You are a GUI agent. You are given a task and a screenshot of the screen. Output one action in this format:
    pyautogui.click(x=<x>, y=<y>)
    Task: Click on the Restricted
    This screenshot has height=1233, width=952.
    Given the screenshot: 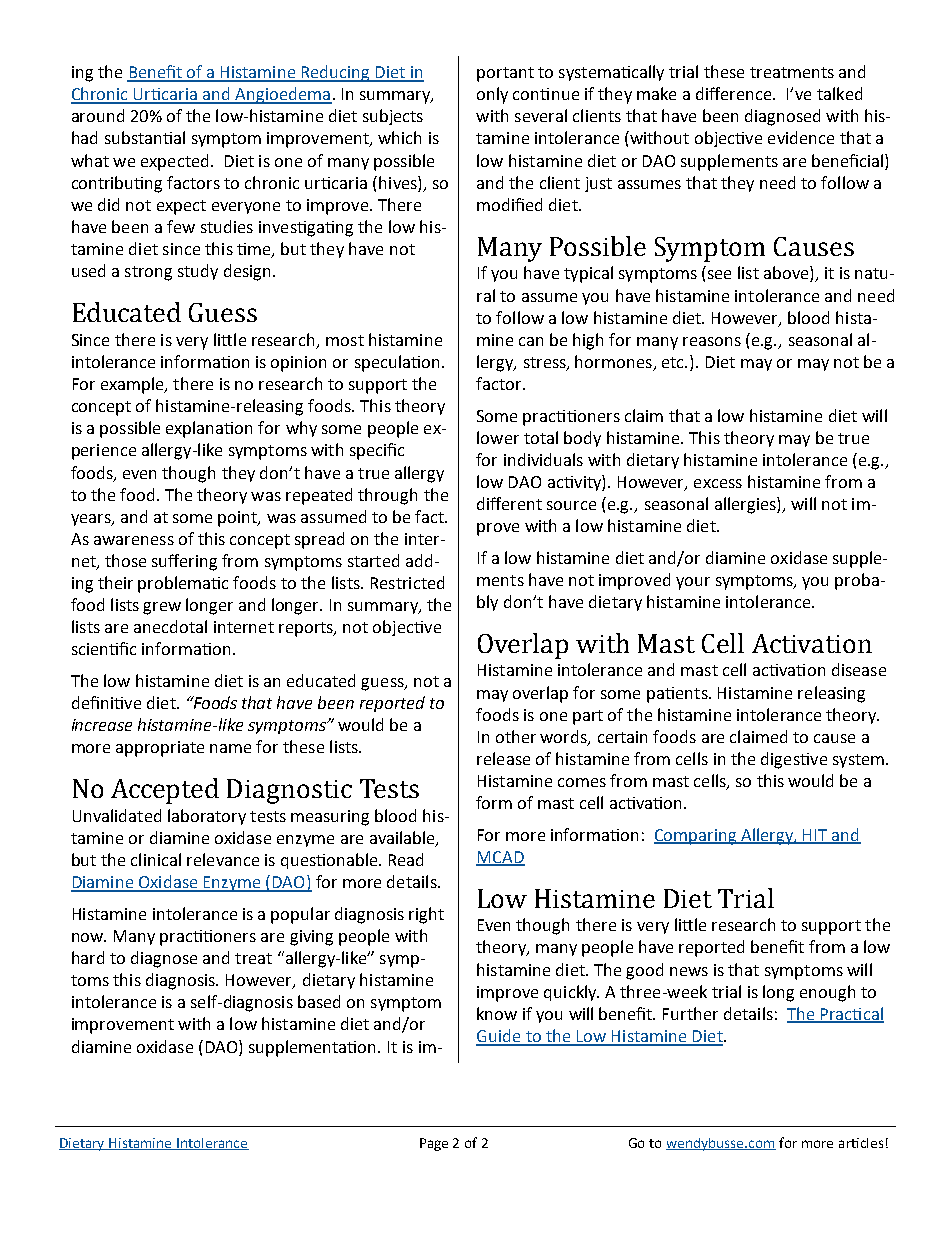 What is the action you would take?
    pyautogui.click(x=407, y=582)
